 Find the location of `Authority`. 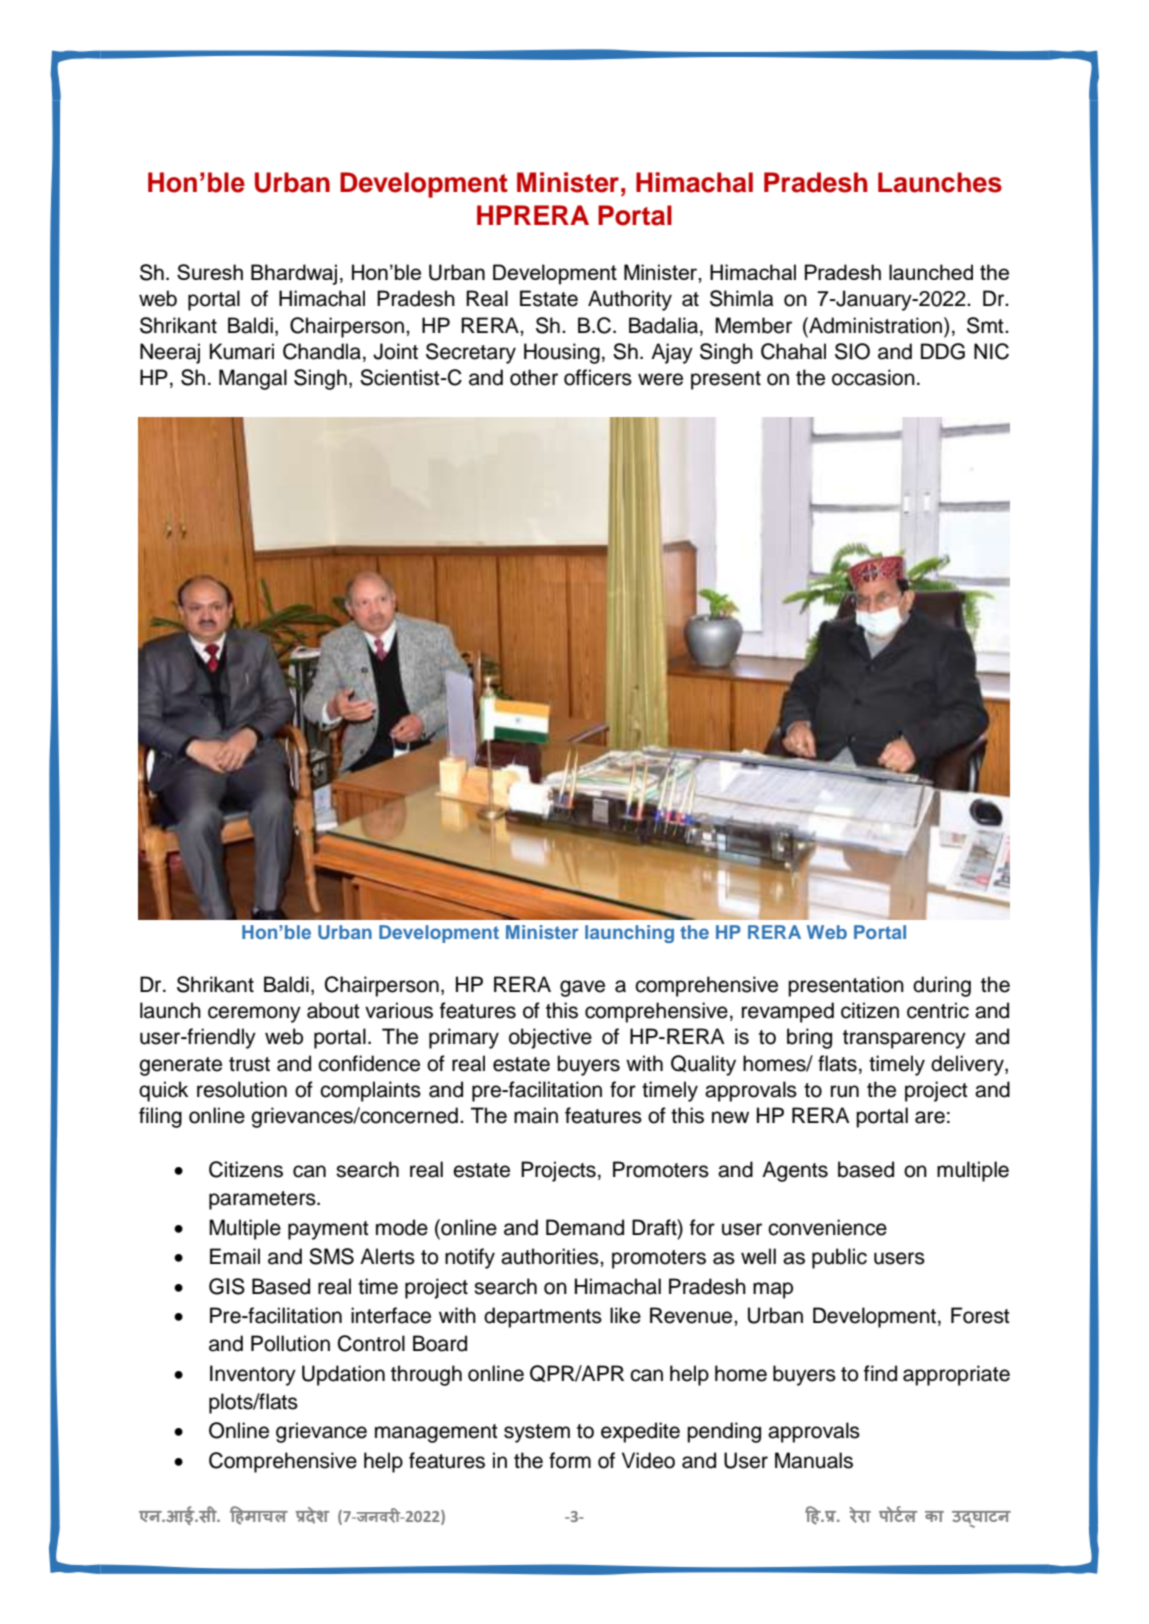

Authority is located at coordinates (630, 300).
